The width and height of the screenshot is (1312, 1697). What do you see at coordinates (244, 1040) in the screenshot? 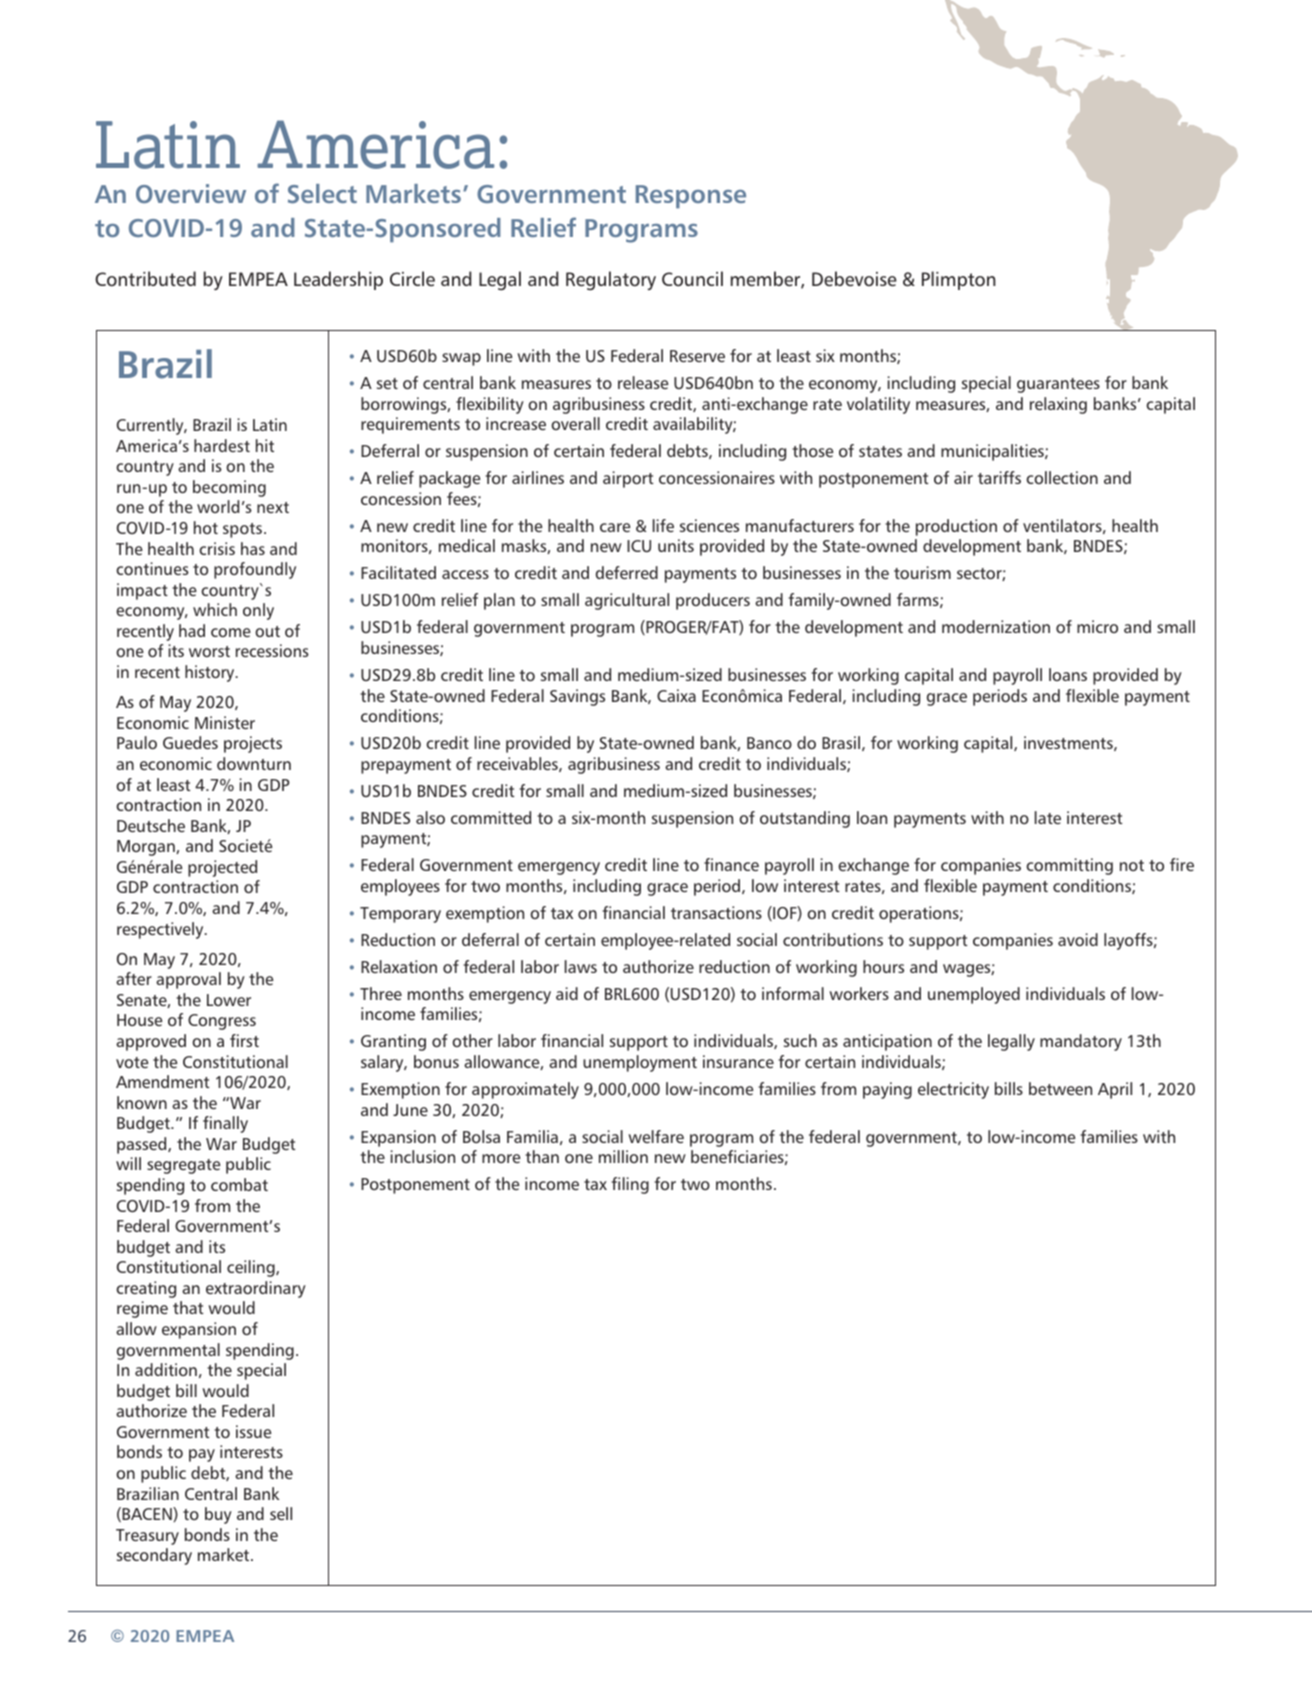
I see `first` at bounding box center [244, 1040].
